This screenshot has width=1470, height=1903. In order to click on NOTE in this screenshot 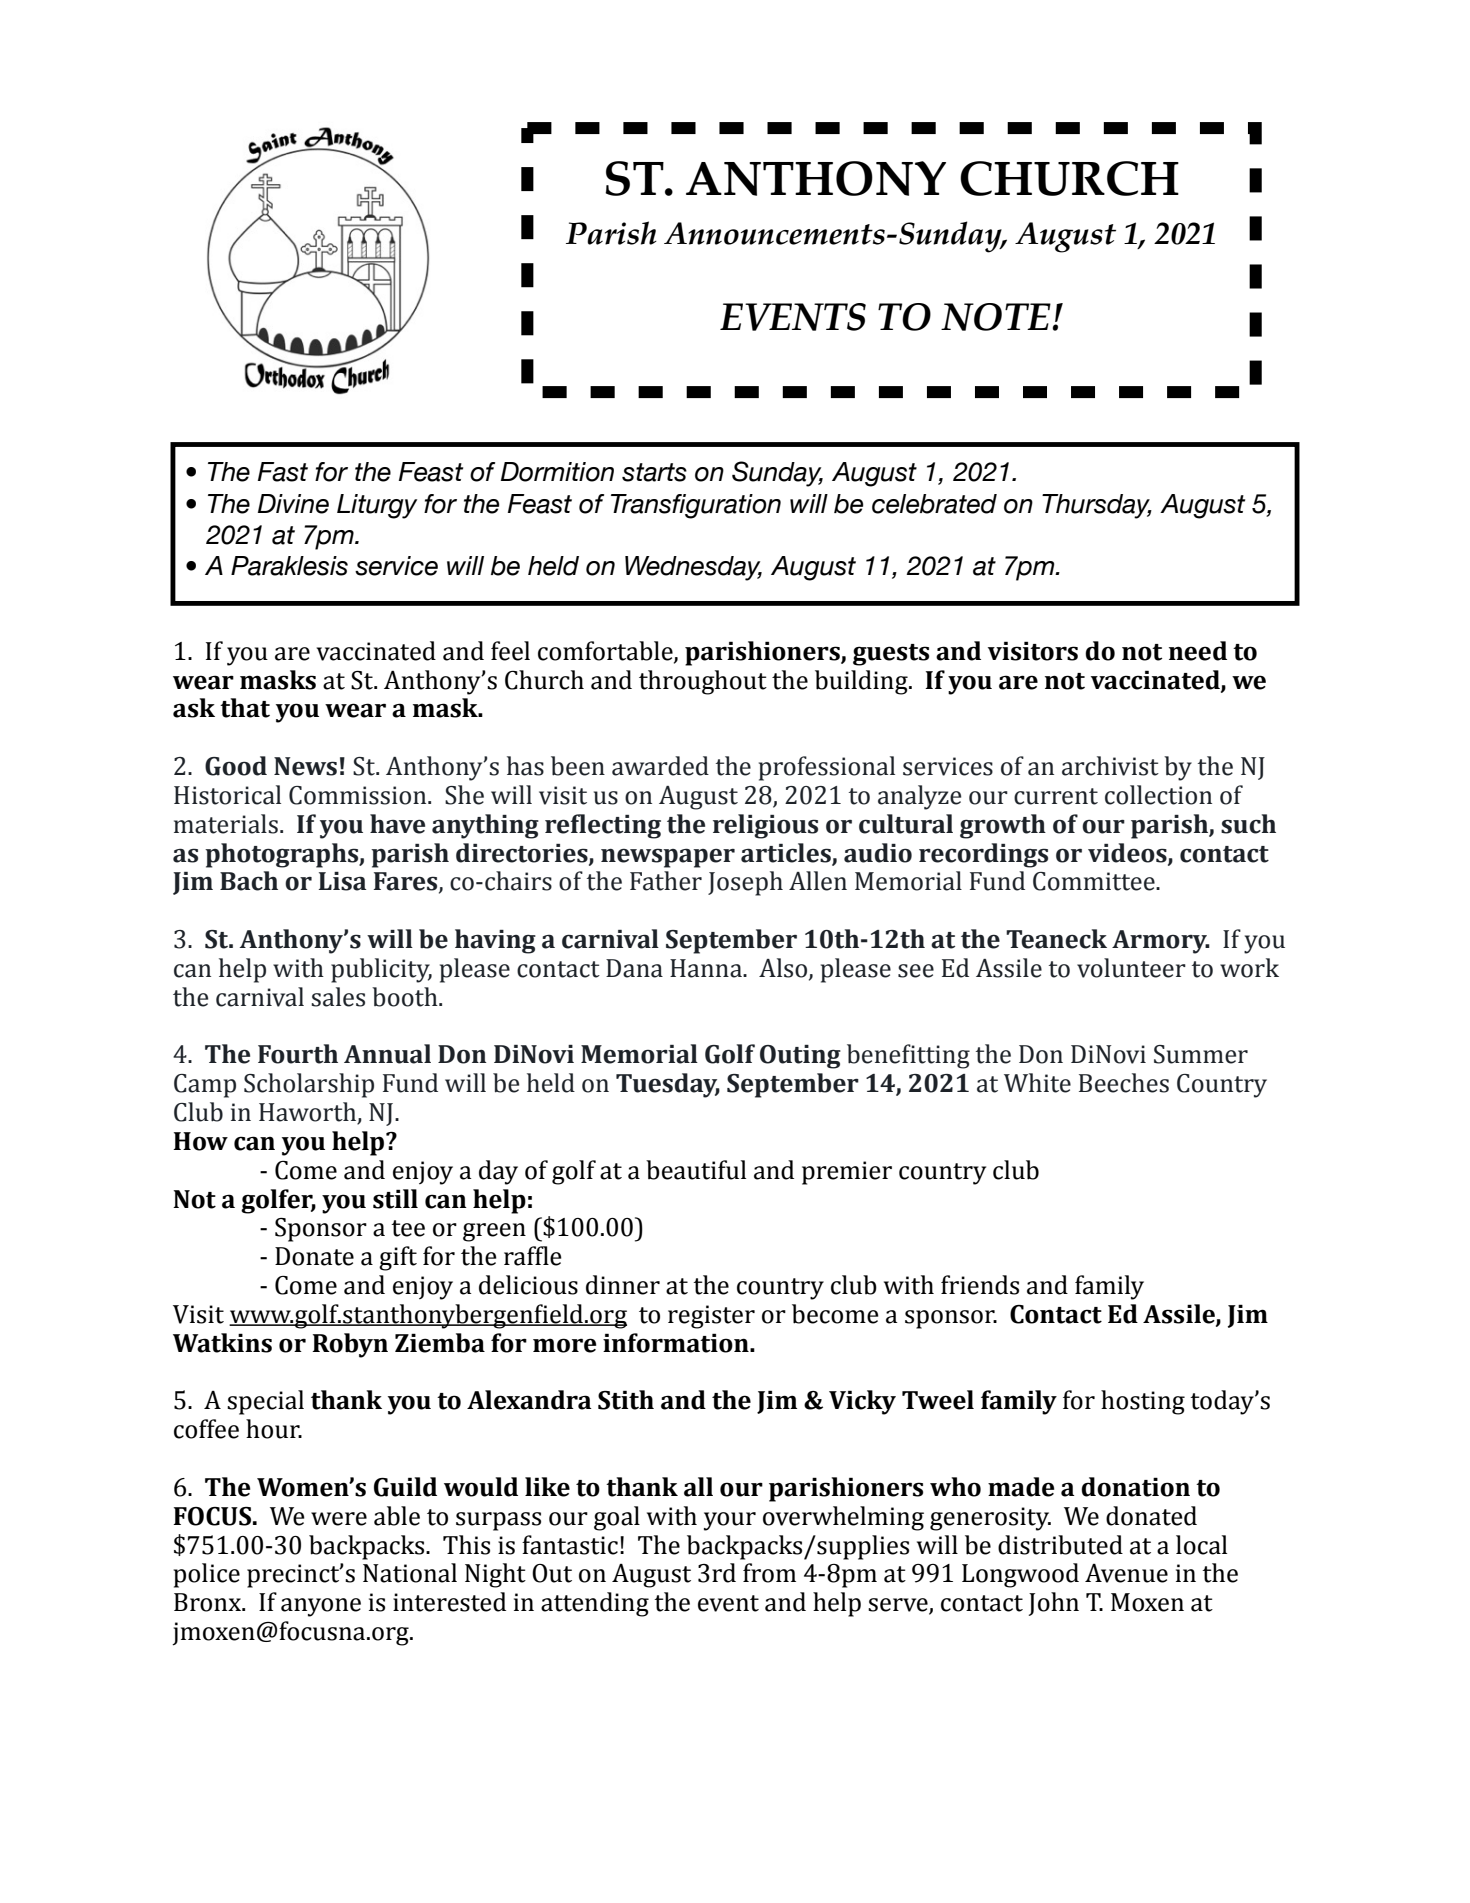, I will do `click(996, 317)`.
